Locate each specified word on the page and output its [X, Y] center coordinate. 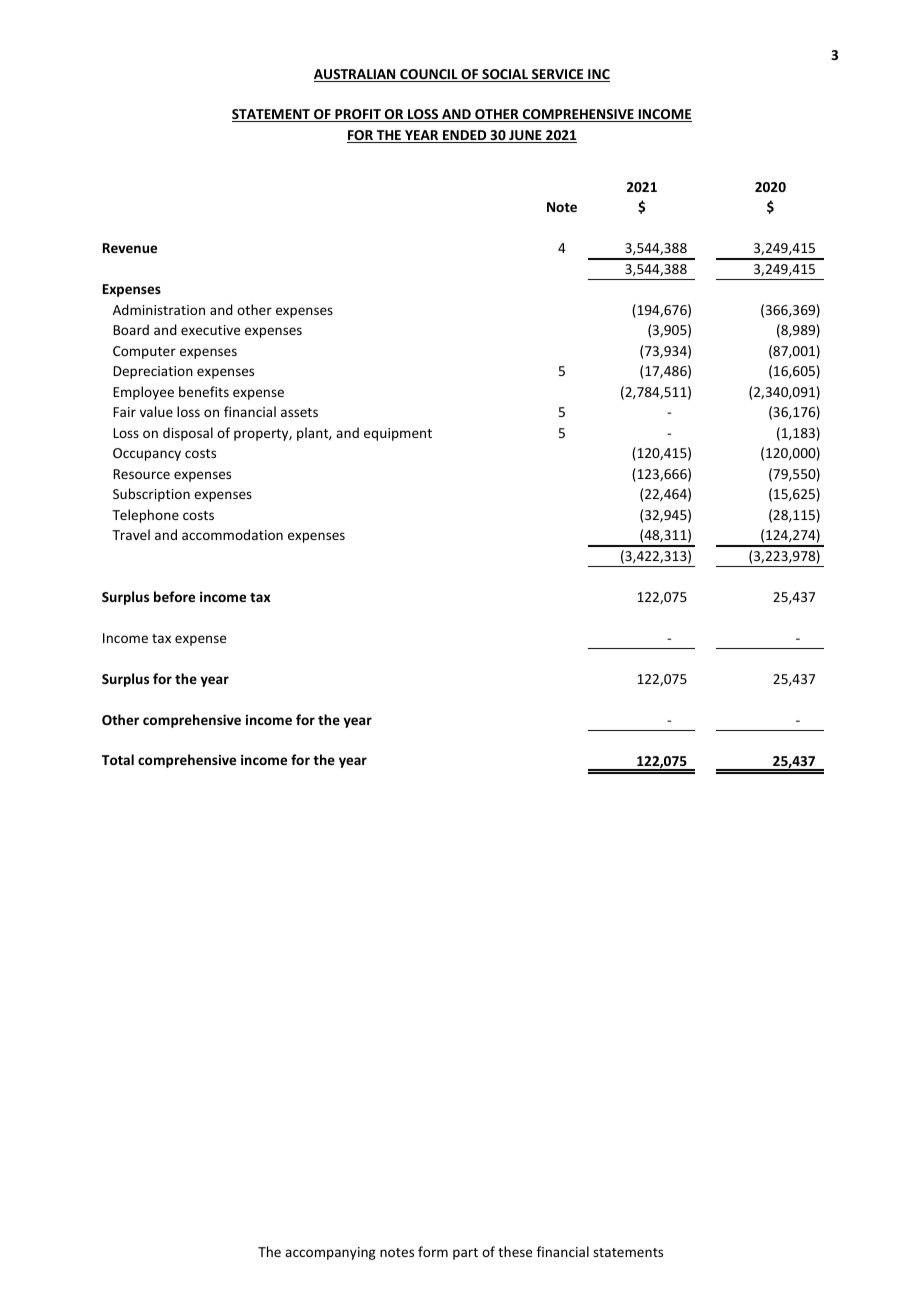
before [174, 596]
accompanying [330, 1253]
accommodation [232, 534]
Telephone [145, 516]
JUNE [525, 136]
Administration [159, 309]
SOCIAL [505, 75]
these [515, 1251]
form [433, 1251]
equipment [398, 434]
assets [299, 412]
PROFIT [358, 115]
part [465, 1254]
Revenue [130, 248]
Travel [131, 534]
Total [118, 759]
